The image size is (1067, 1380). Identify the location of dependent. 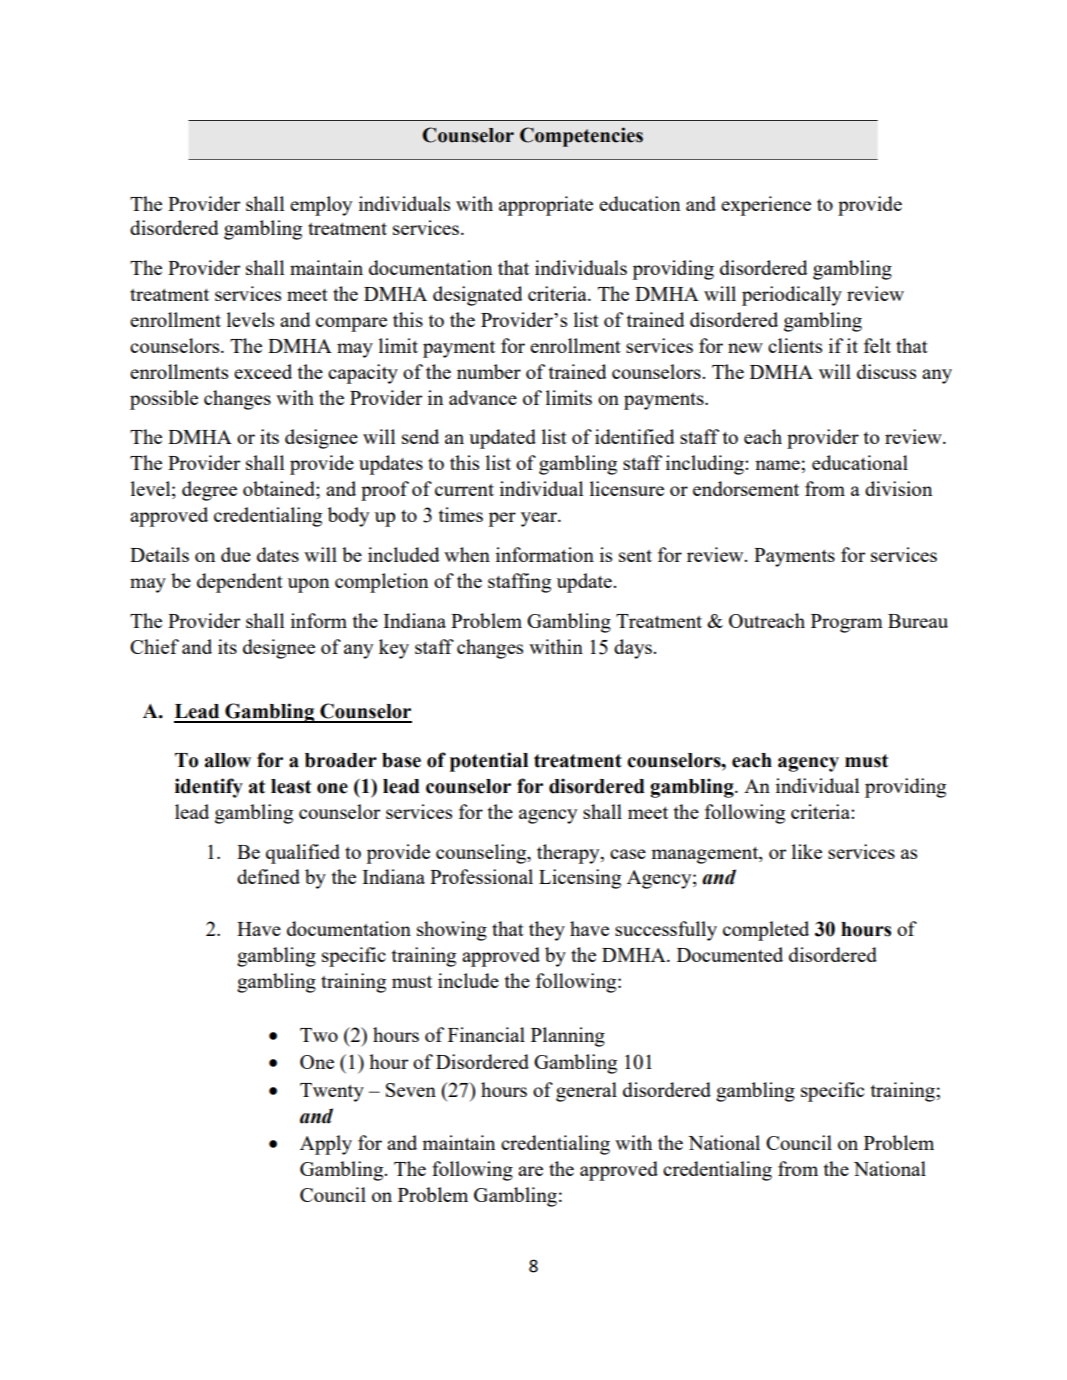
(240, 583).
